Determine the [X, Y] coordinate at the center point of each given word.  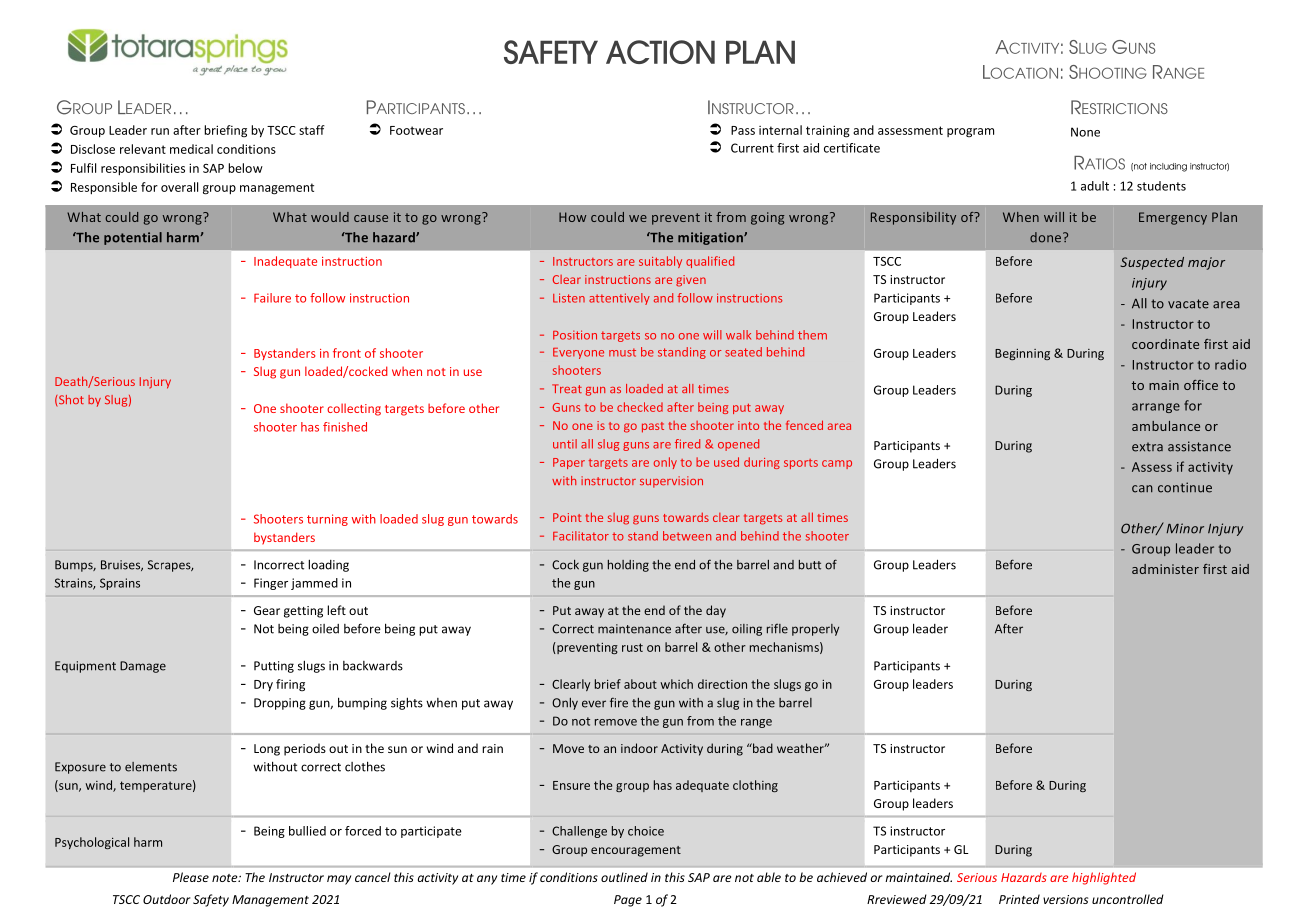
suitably [660, 262]
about [640, 684]
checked [640, 407]
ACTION [660, 52]
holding [628, 566]
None [1085, 132]
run [160, 131]
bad [762, 748]
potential [133, 238]
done [1047, 237]
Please [191, 877]
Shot [71, 399]
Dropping [280, 704]
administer [1165, 569]
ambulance [1166, 426]
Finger [271, 584]
